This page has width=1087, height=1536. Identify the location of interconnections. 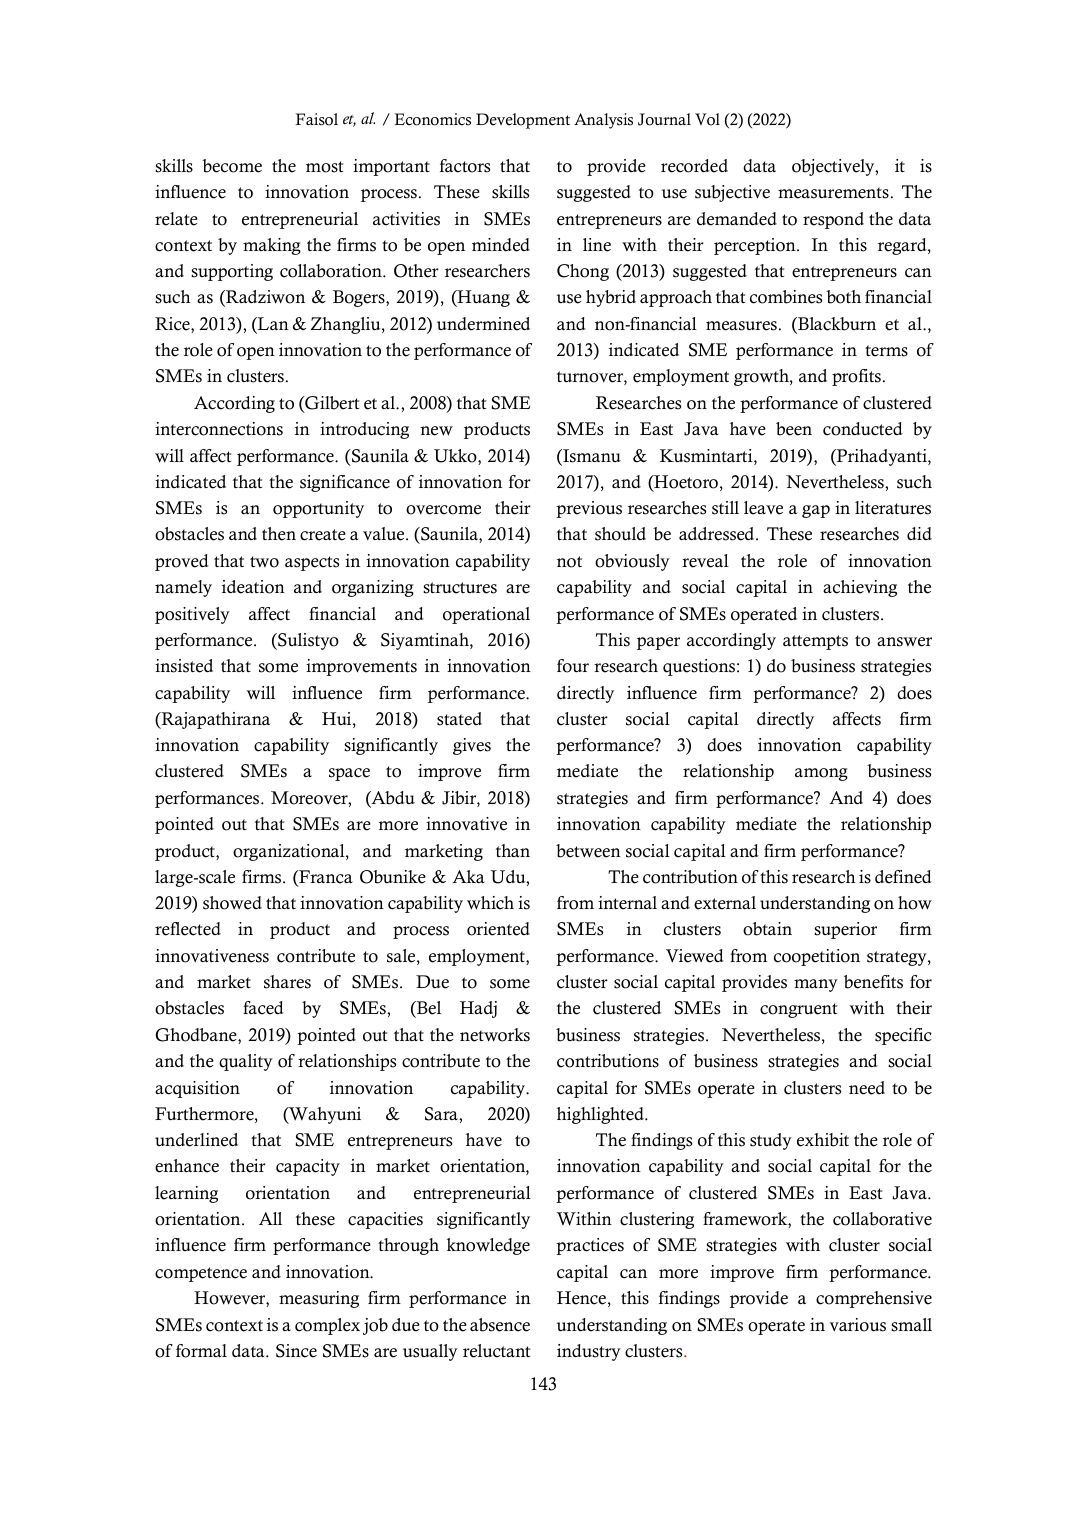
(219, 429).
